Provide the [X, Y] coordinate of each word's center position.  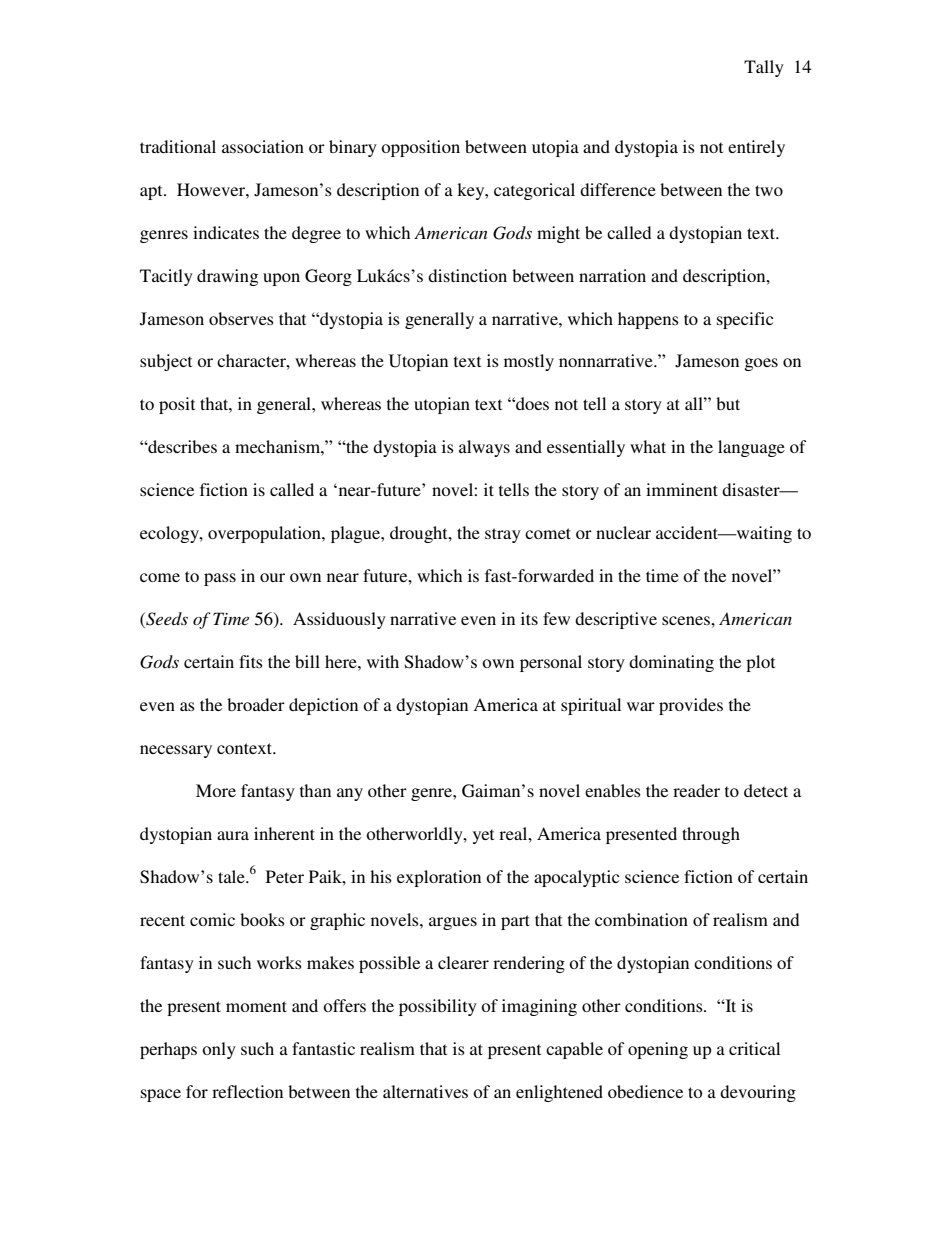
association [263, 146]
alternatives [425, 1091]
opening [658, 1050]
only [219, 1050]
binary [353, 148]
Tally [764, 68]
